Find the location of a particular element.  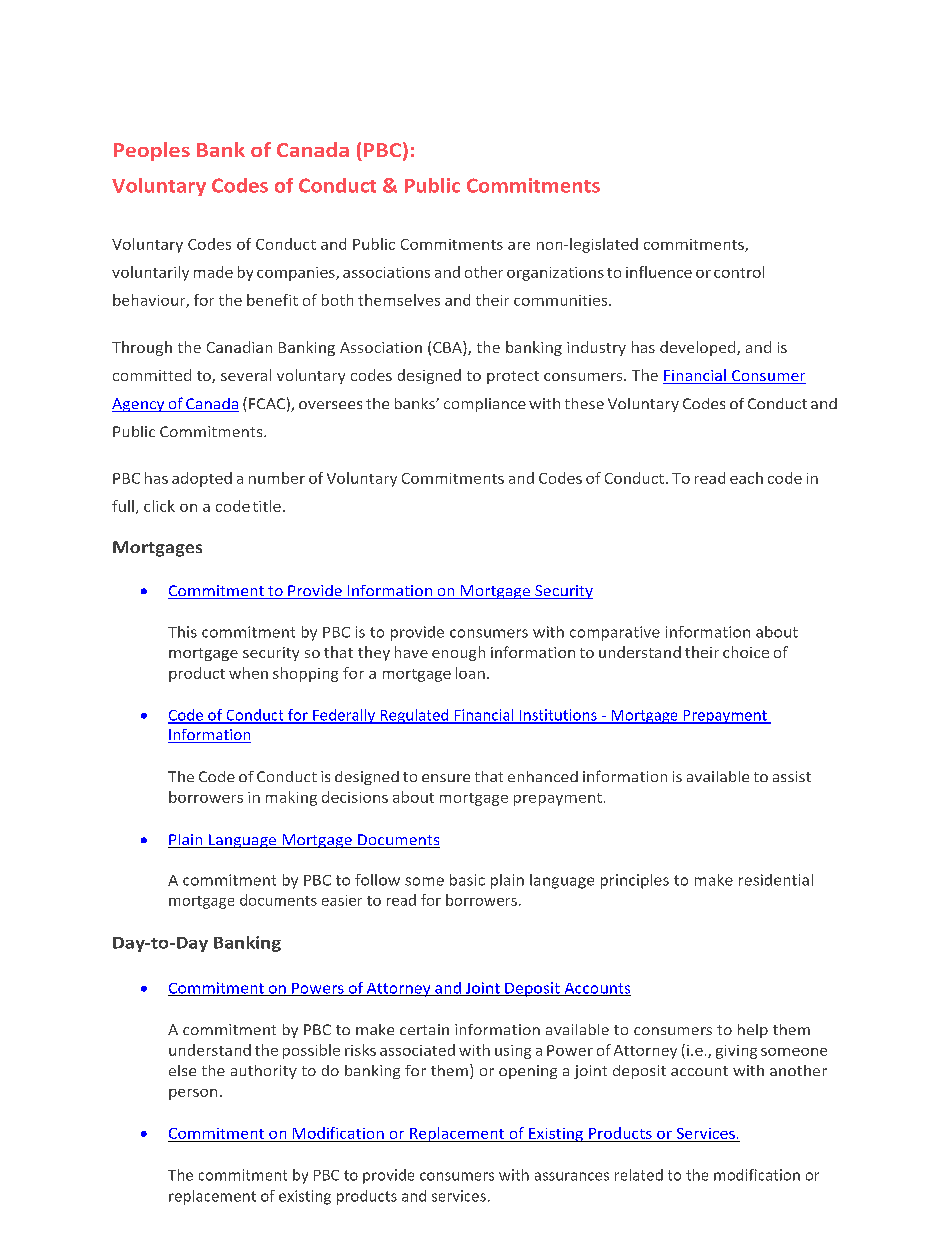

ensure is located at coordinates (446, 778).
